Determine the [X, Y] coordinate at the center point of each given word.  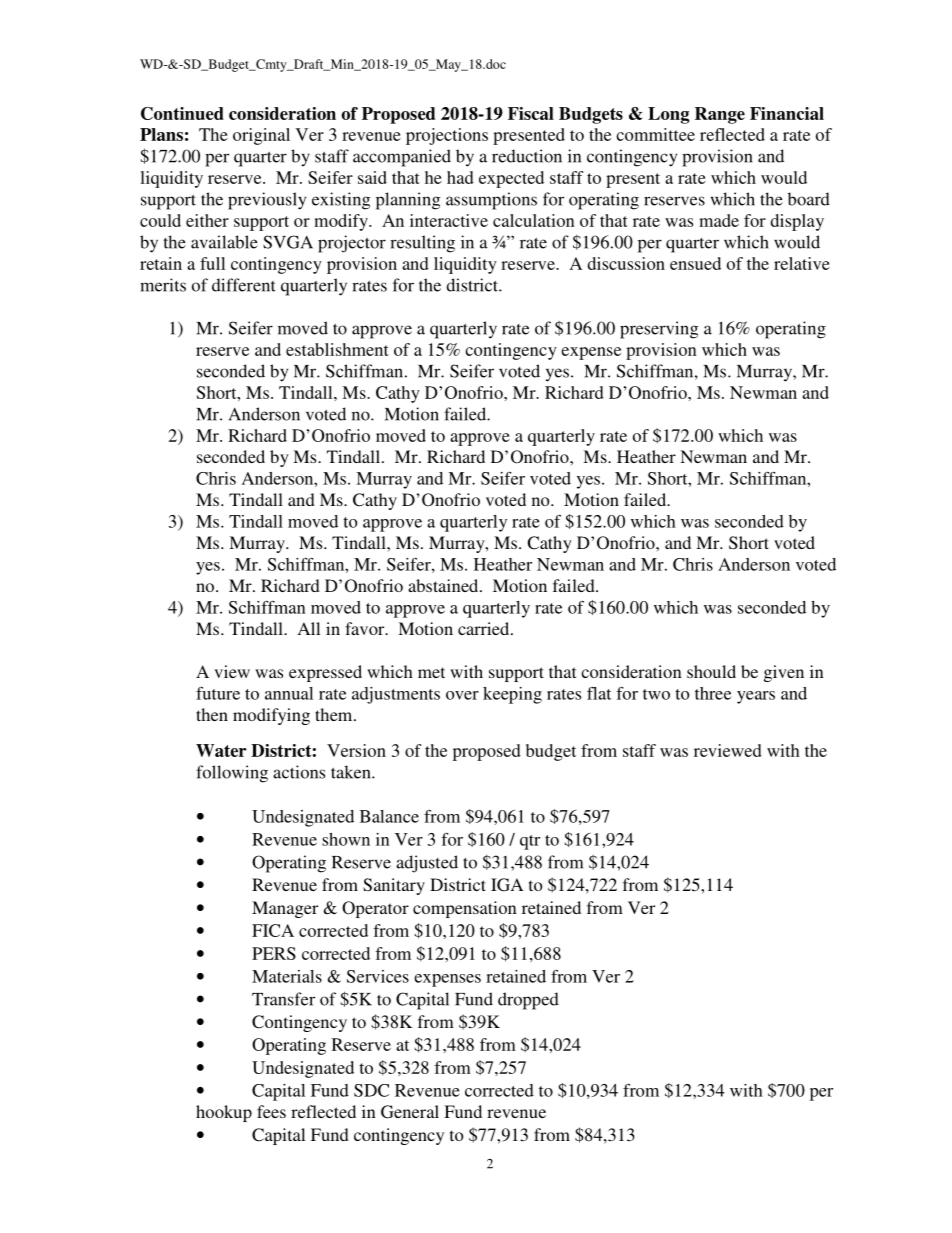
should [711, 671]
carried [485, 628]
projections [447, 136]
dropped [528, 1001]
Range [720, 115]
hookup [224, 1113]
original [261, 136]
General [410, 1112]
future [218, 693]
